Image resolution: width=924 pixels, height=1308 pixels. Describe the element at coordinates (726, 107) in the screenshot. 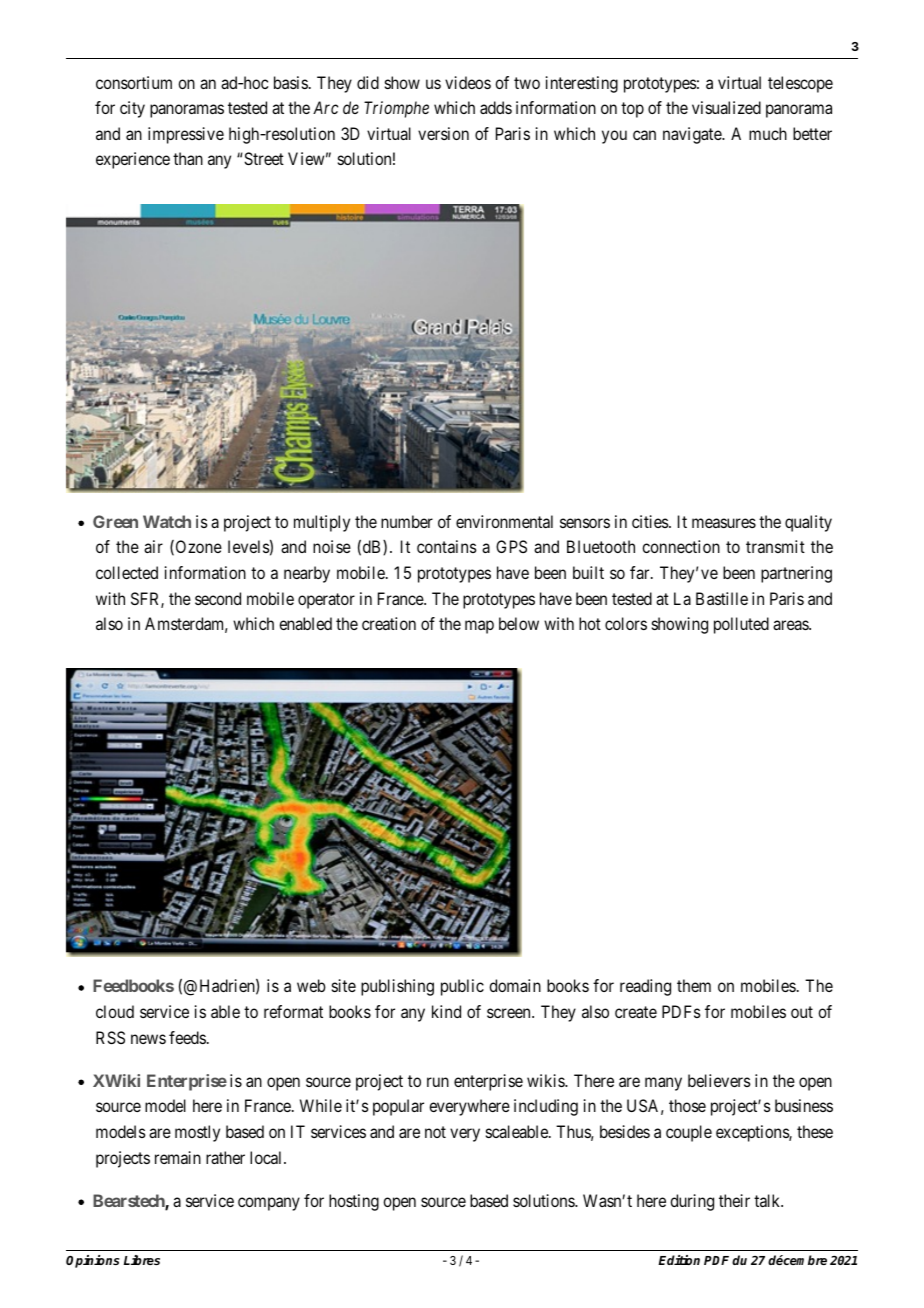

I see `visualized` at that location.
